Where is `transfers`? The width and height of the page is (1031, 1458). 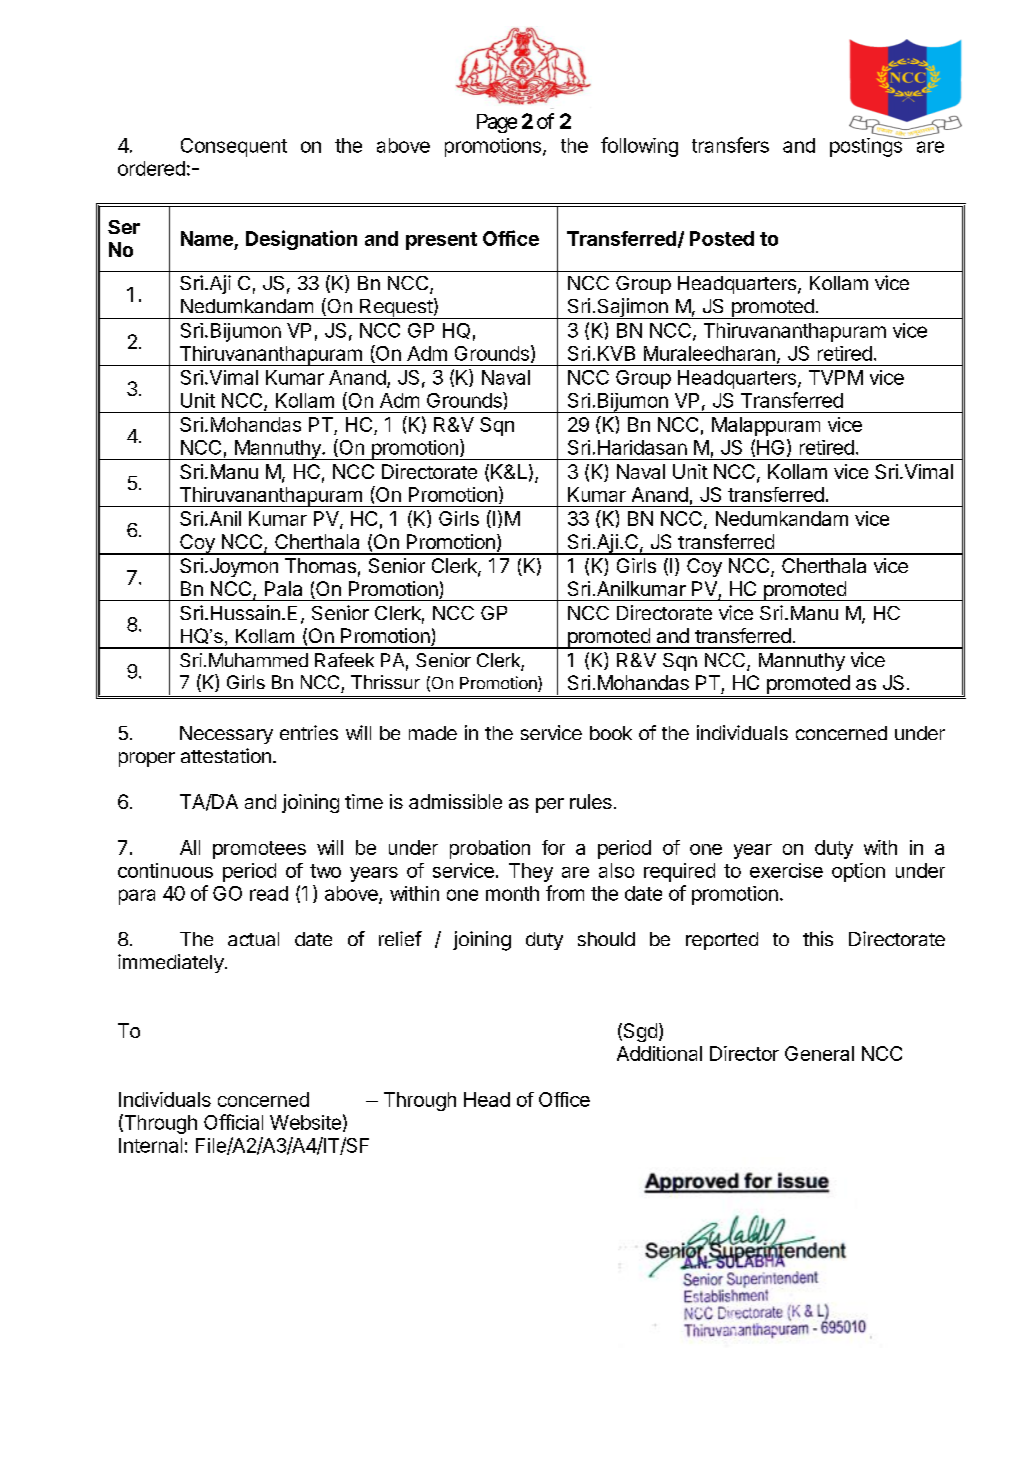
transfers is located at coordinates (730, 145).
